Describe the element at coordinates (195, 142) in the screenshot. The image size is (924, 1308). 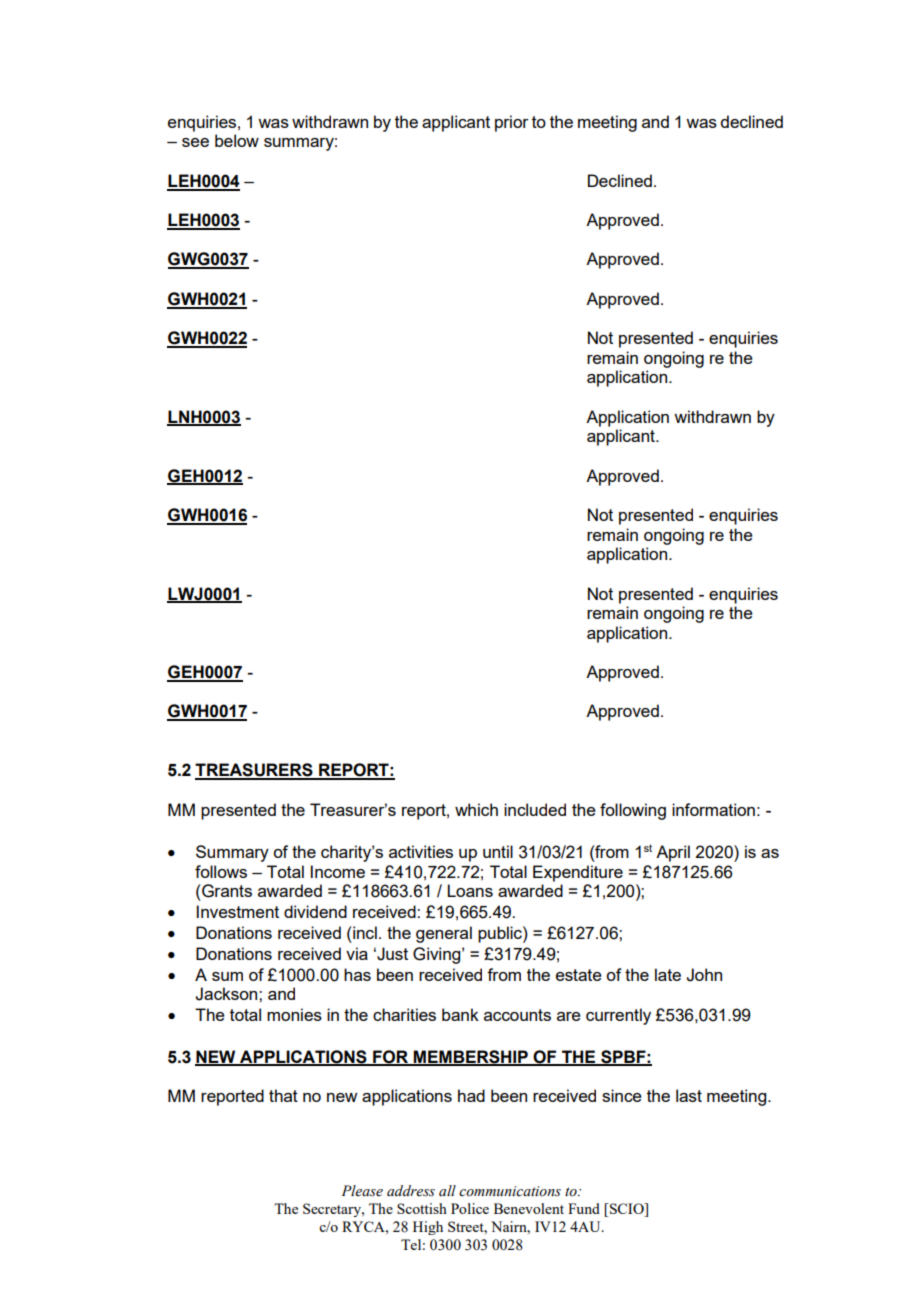
I see `see` at that location.
